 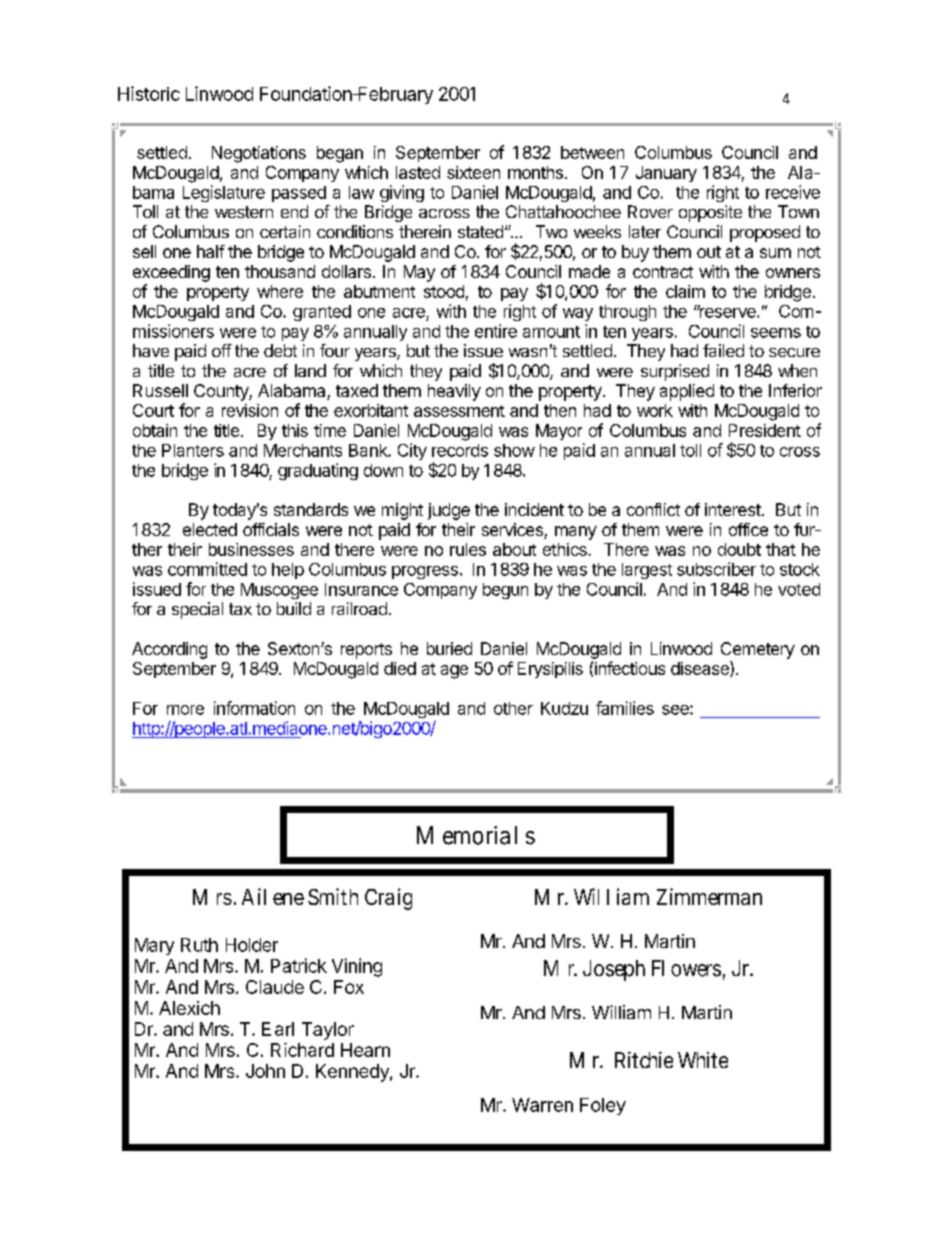 What do you see at coordinates (259, 154) in the screenshot?
I see `Negotiations` at bounding box center [259, 154].
